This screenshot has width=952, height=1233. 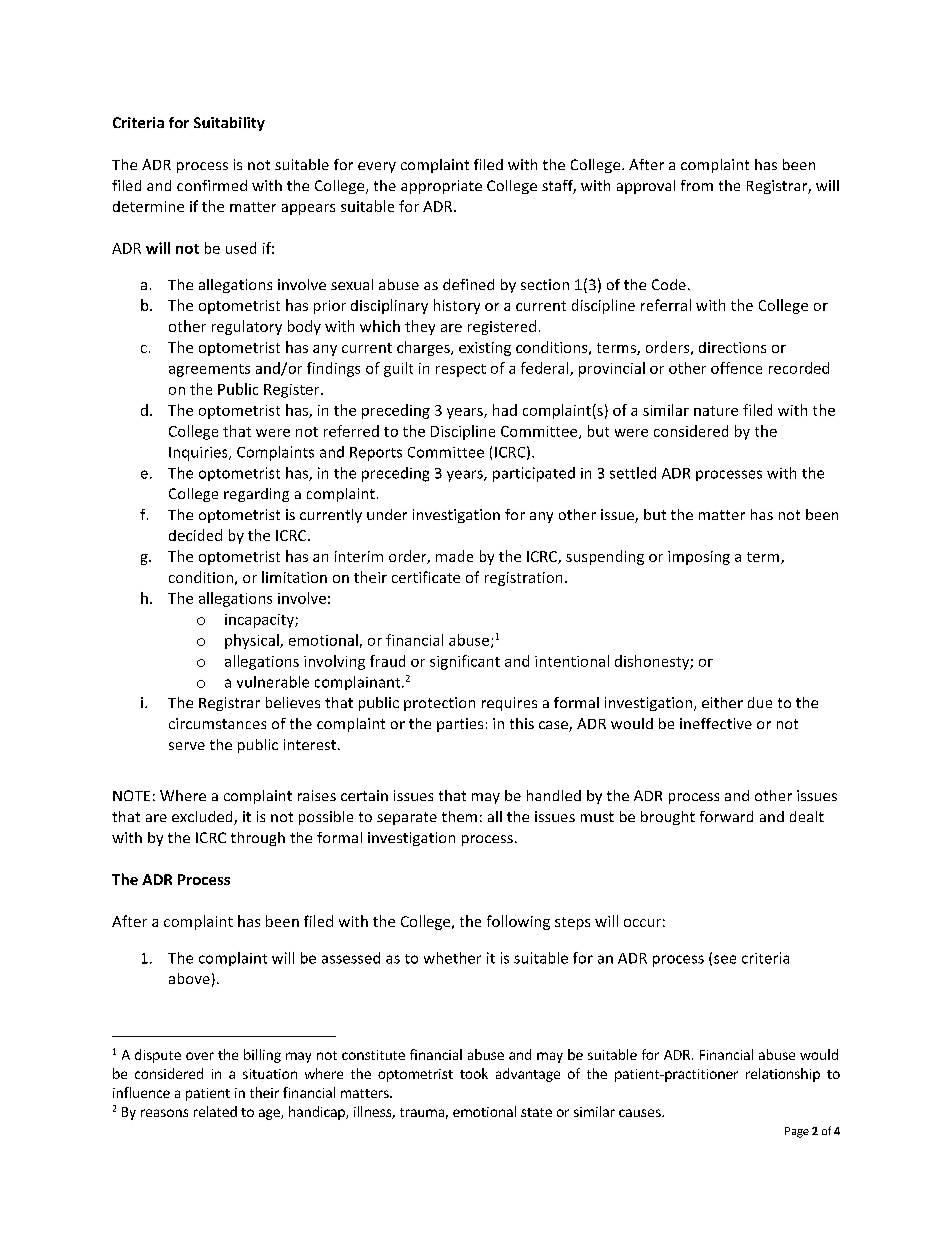 What do you see at coordinates (209, 370) in the screenshot?
I see `agreements` at bounding box center [209, 370].
